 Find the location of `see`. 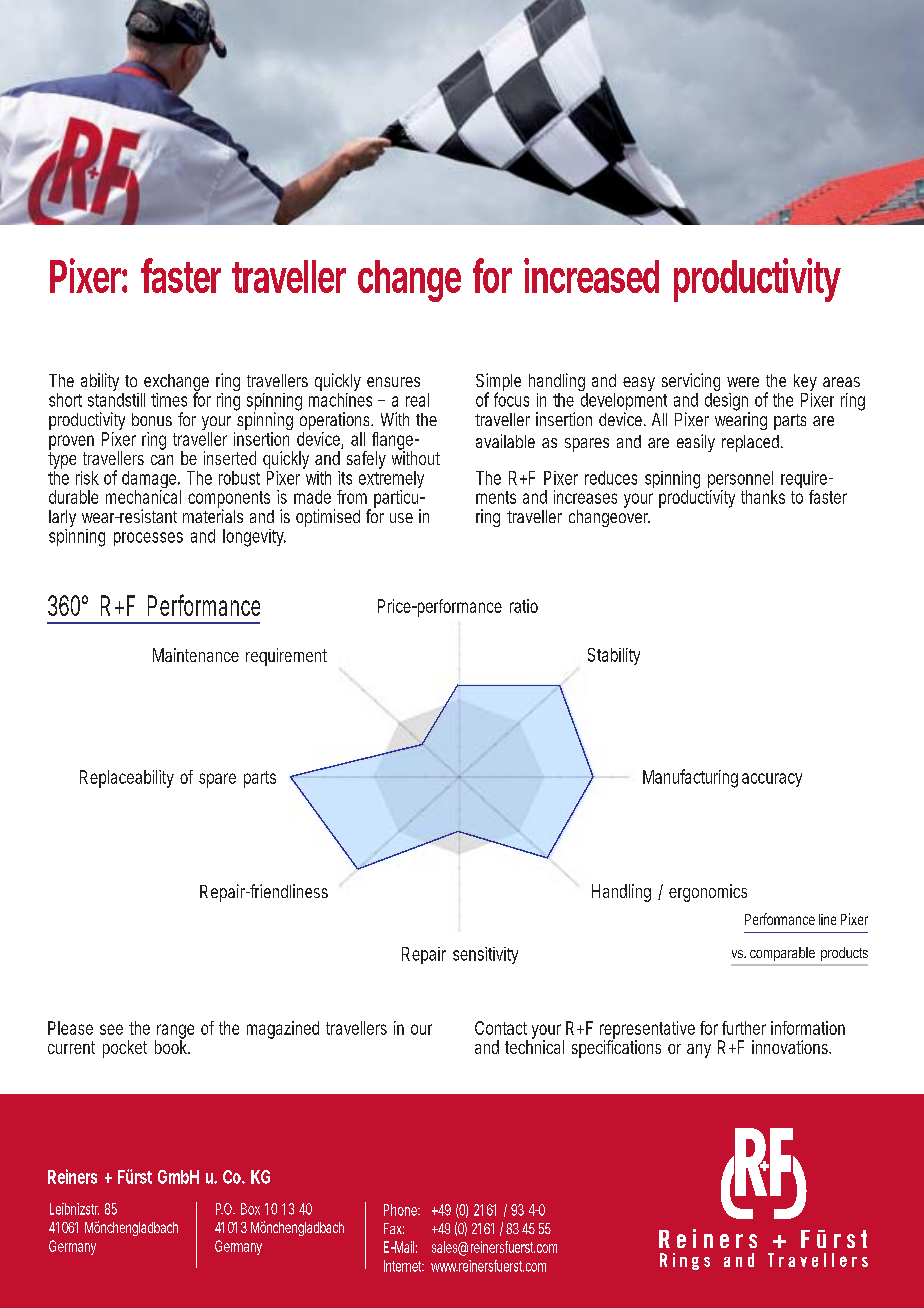

see is located at coordinates (111, 1029).
